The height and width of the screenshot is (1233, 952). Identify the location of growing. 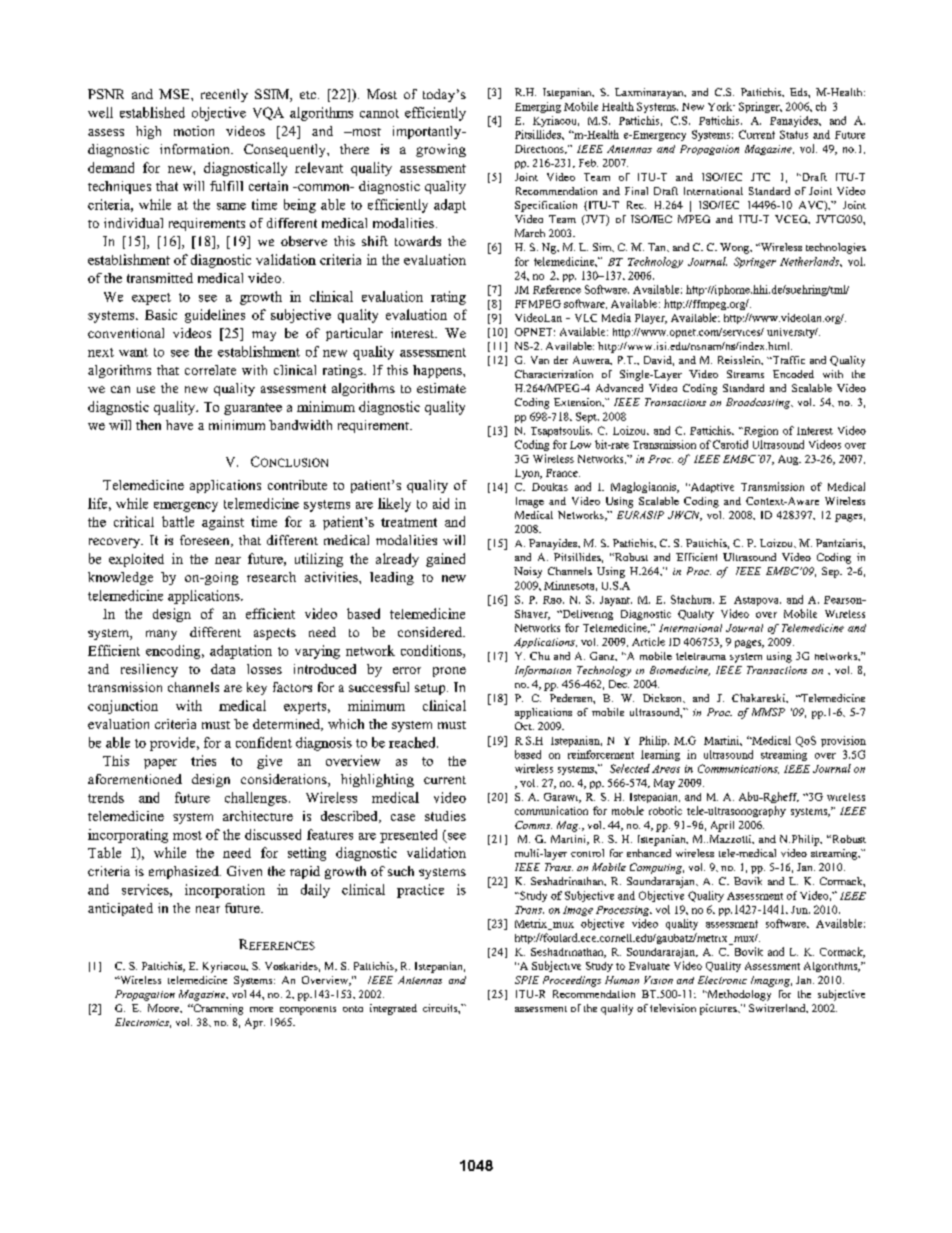
(441, 150).
